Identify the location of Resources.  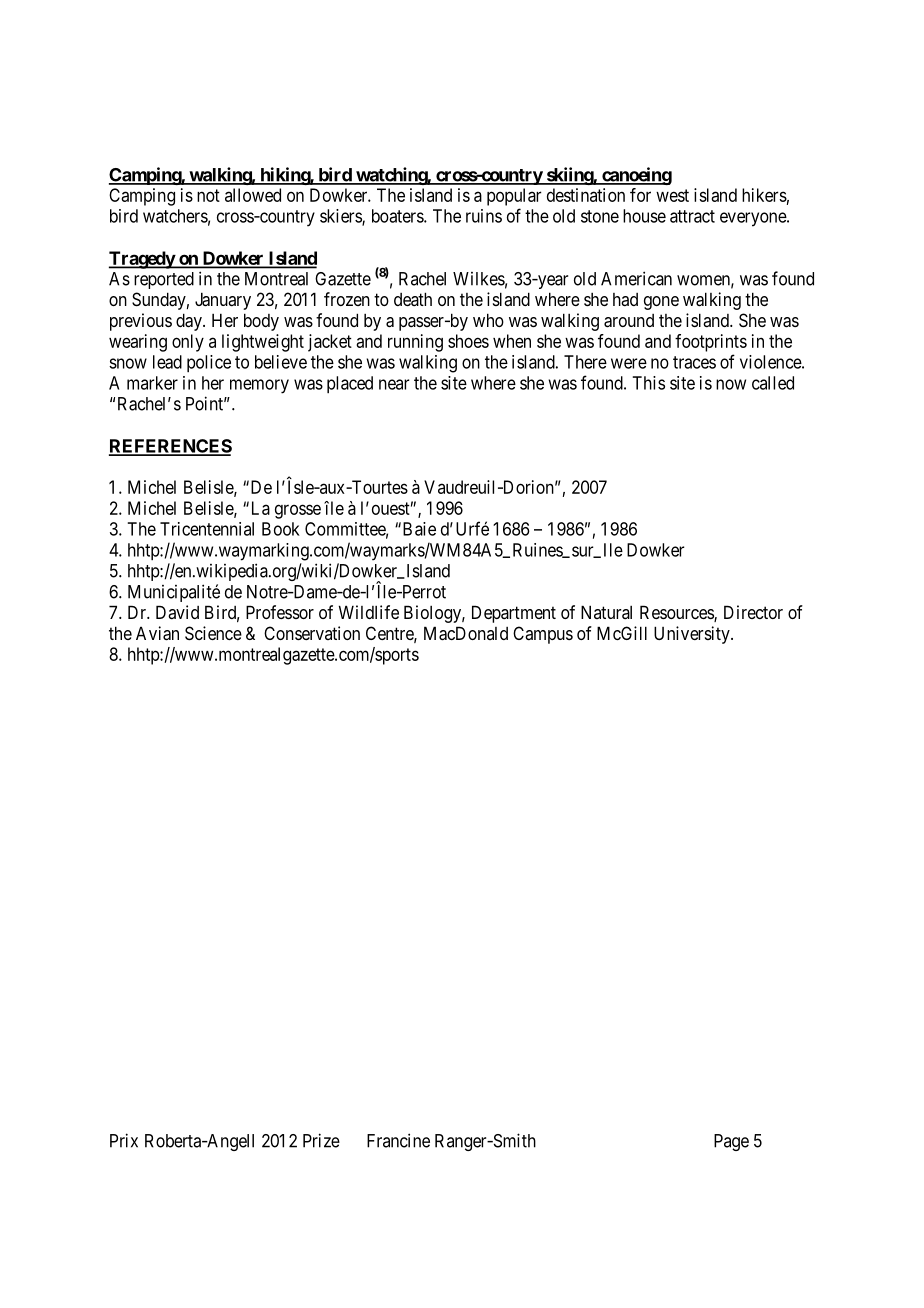
(677, 613).
